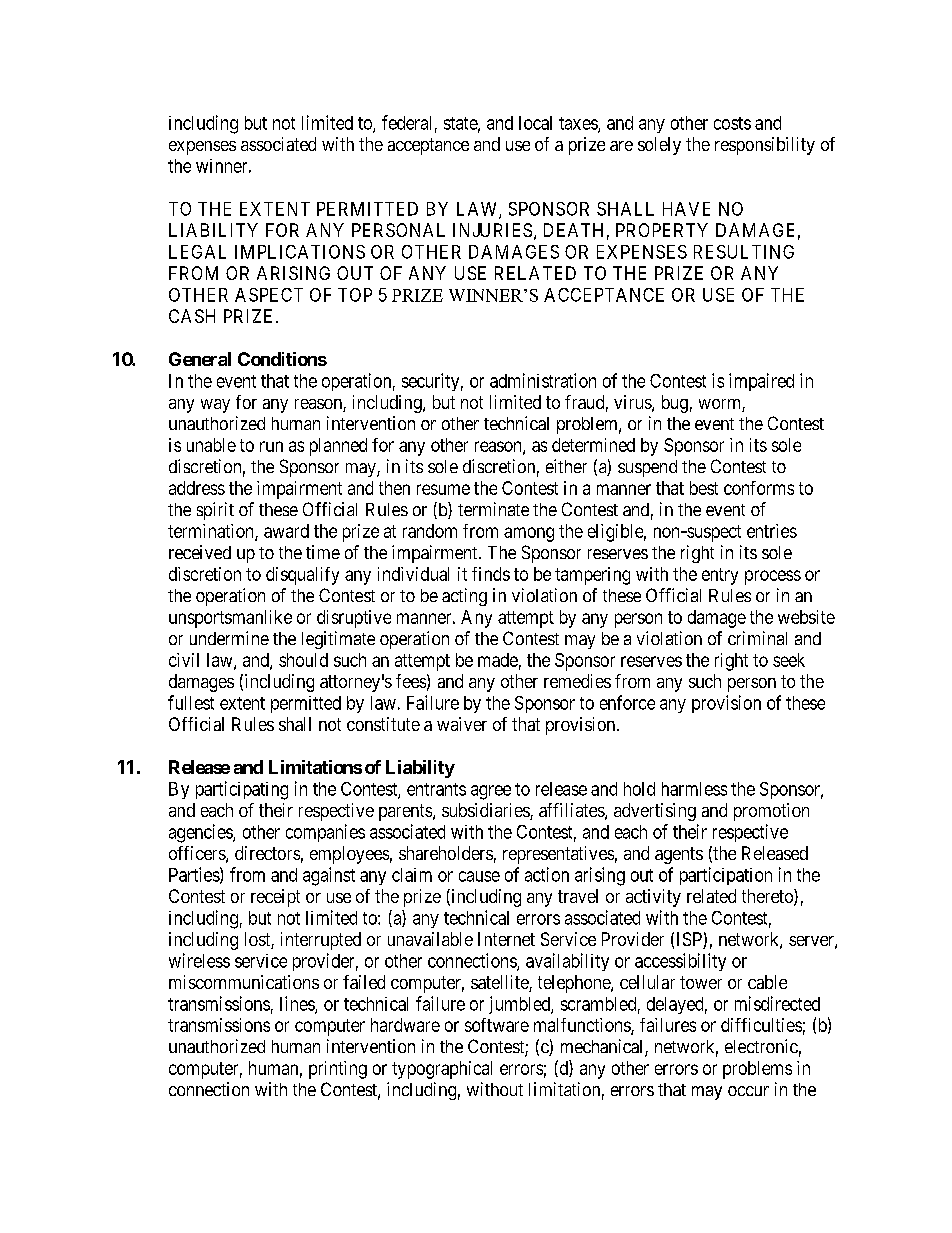  Describe the element at coordinates (720, 576) in the image. I see `entry` at that location.
